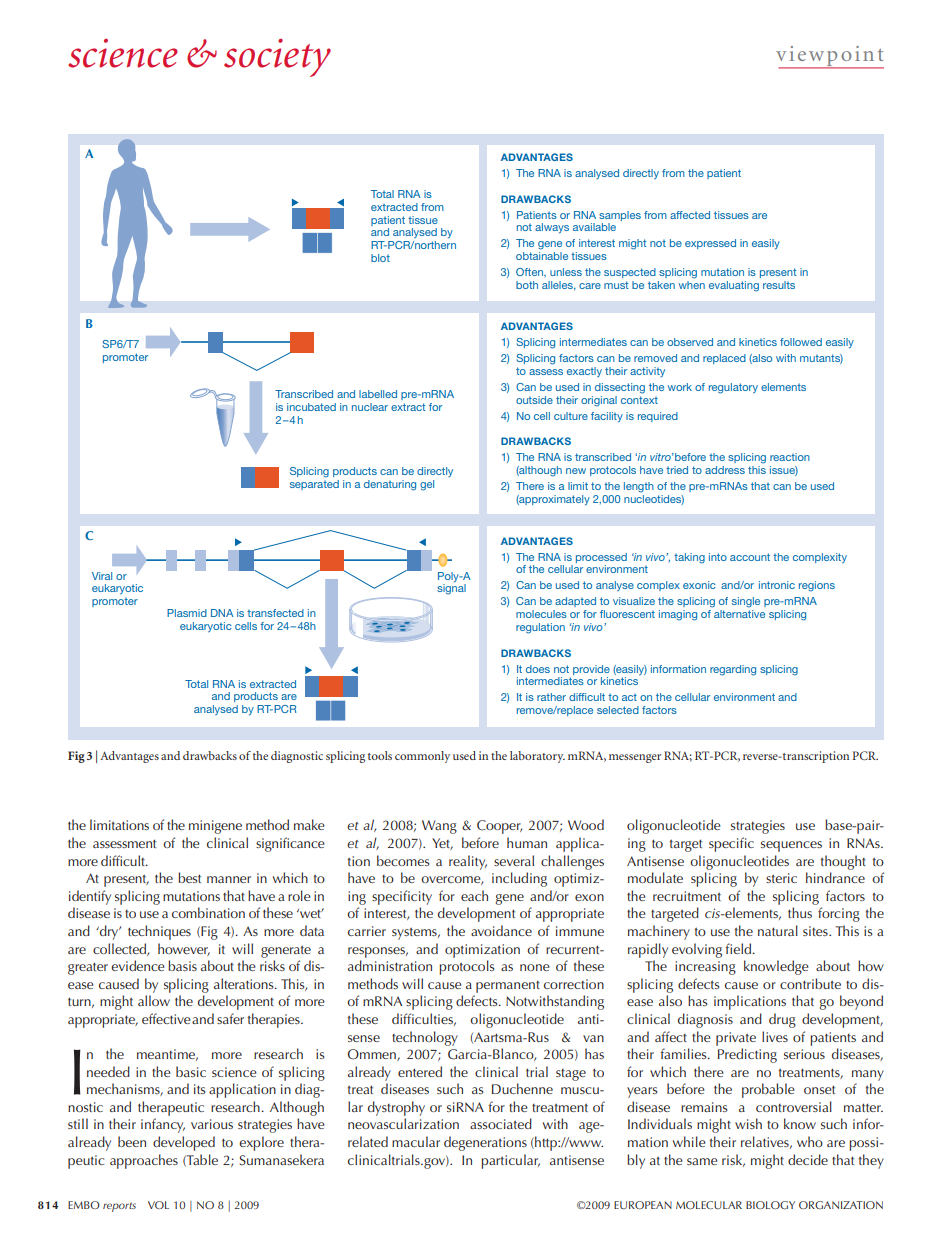 This screenshot has height=1251, width=952. I want to click on expressed, so click(710, 244).
